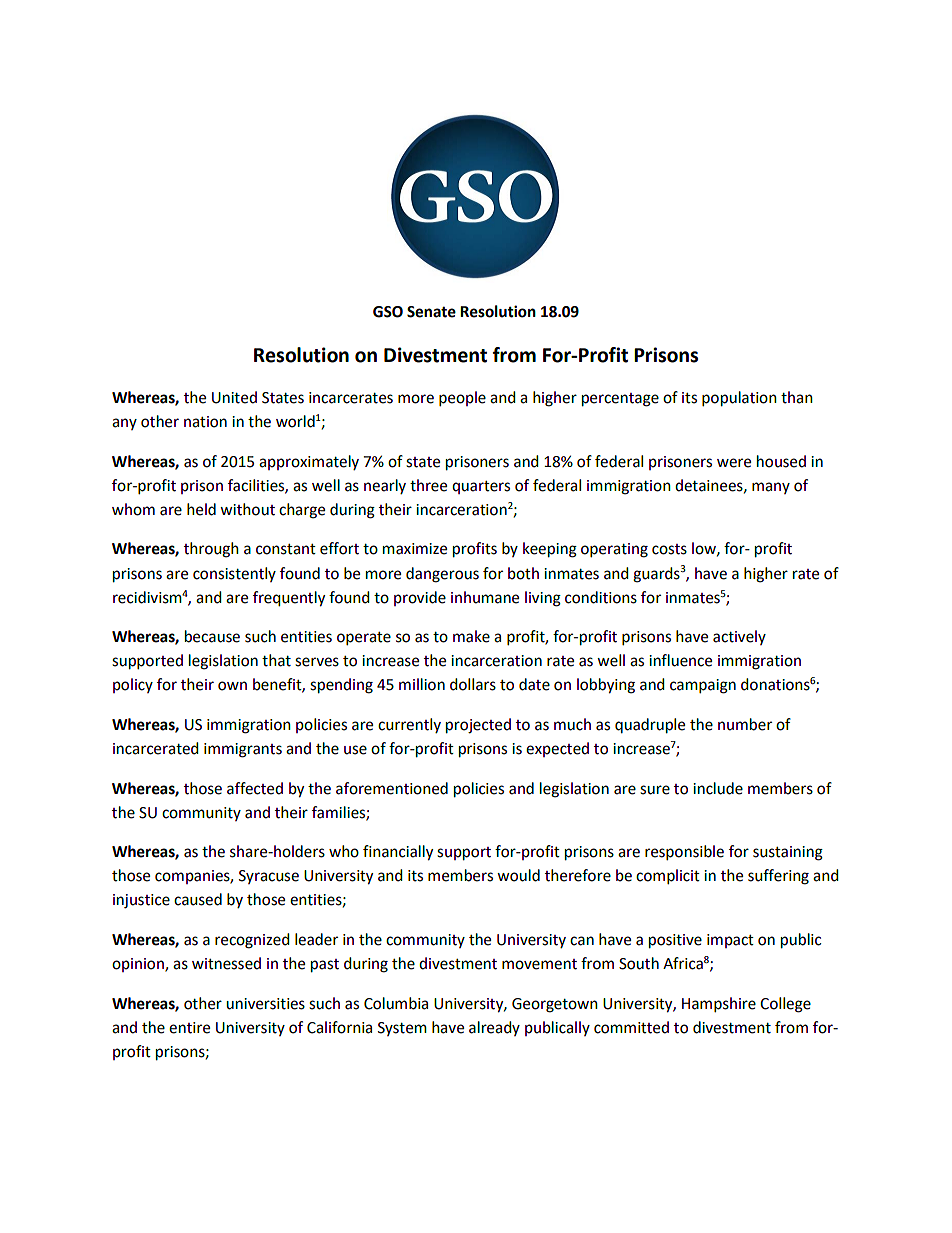  What do you see at coordinates (431, 312) in the screenshot?
I see `Senate` at bounding box center [431, 312].
